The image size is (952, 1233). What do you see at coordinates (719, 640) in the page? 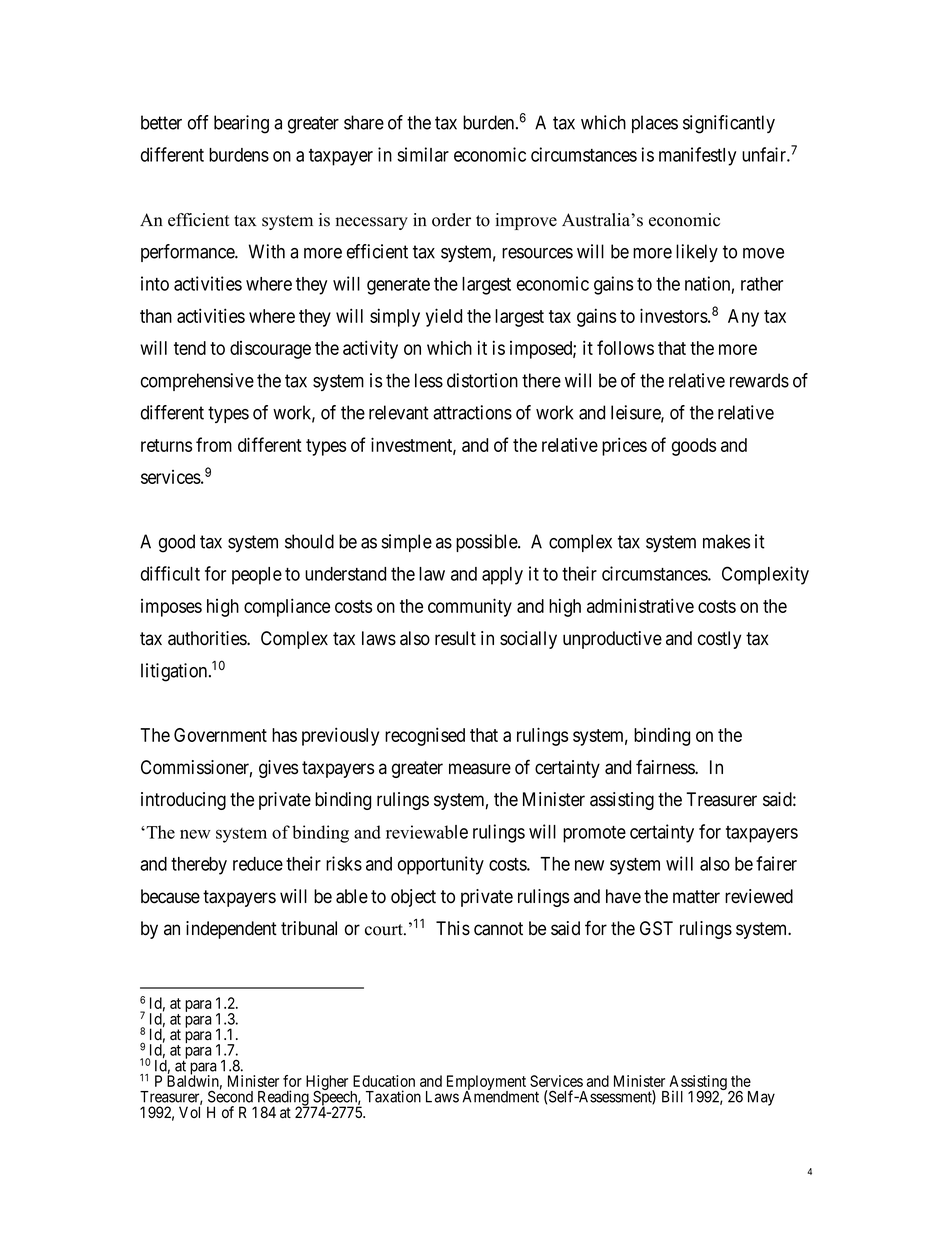
I see `costly` at bounding box center [719, 640].
